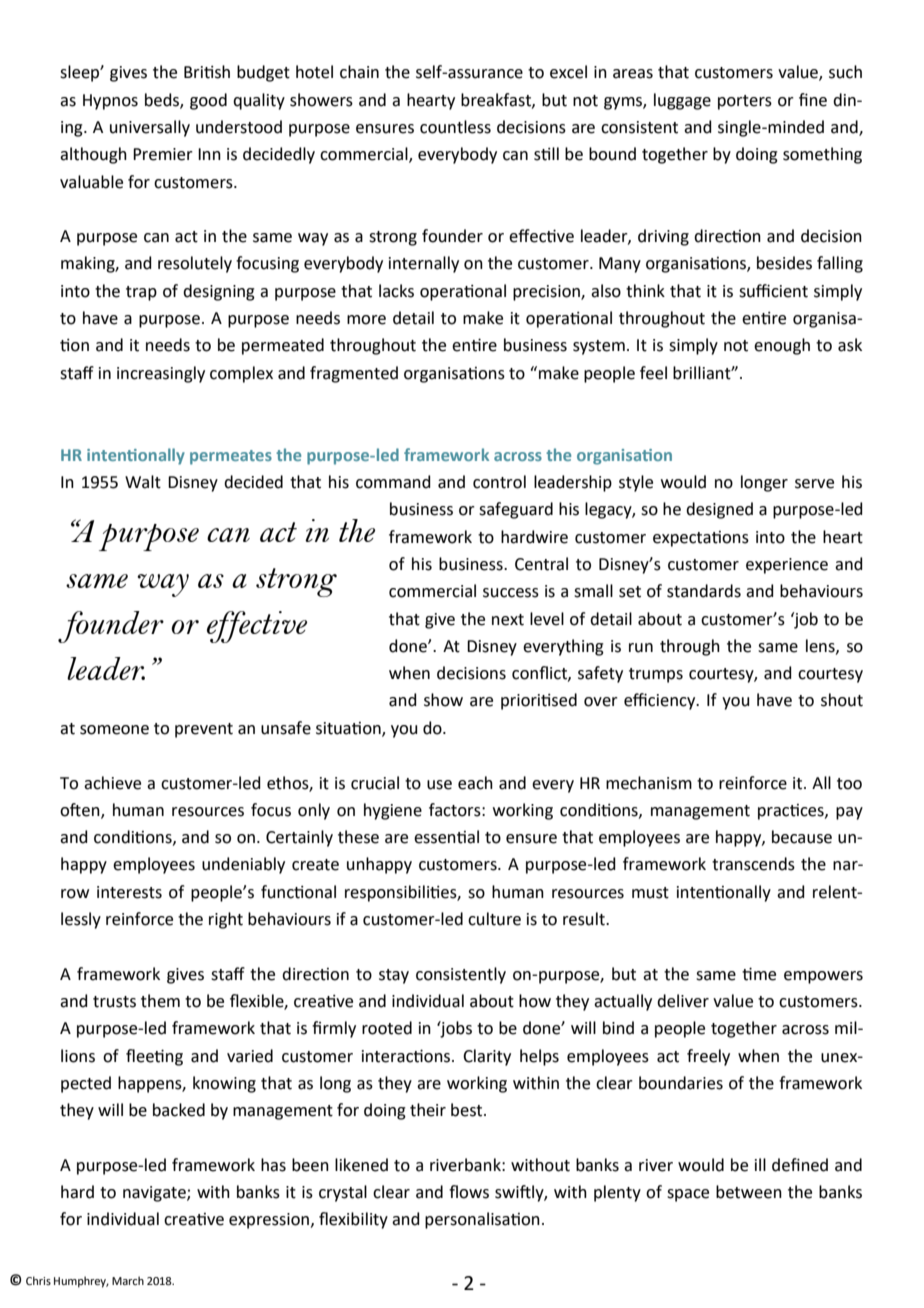 This screenshot has height=1308, width=924. Describe the element at coordinates (393, 482) in the screenshot. I see `command` at that location.
